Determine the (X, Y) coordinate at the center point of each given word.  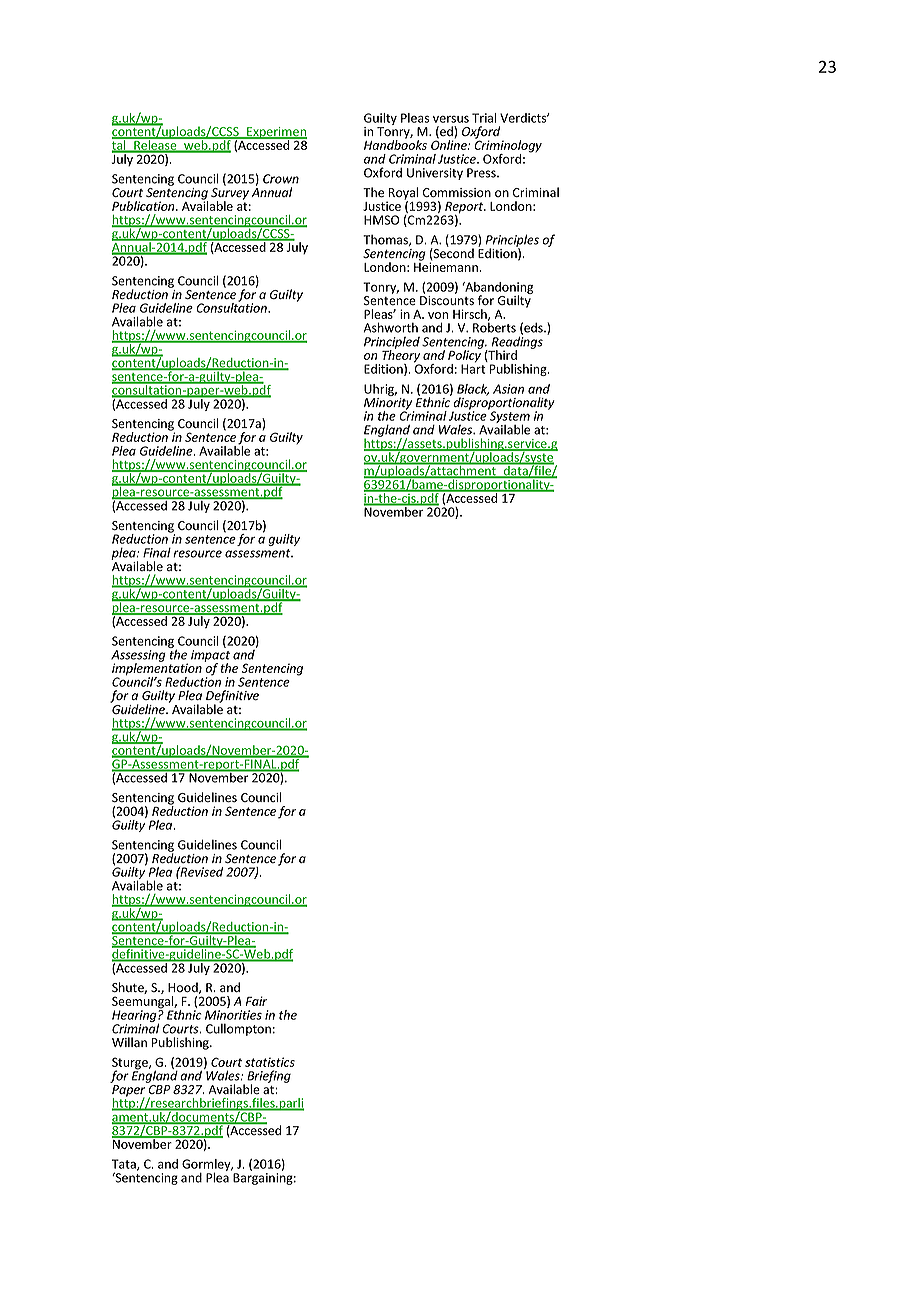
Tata (125, 1165)
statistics (270, 1062)
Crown (281, 179)
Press (482, 173)
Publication (144, 206)
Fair (256, 1001)
